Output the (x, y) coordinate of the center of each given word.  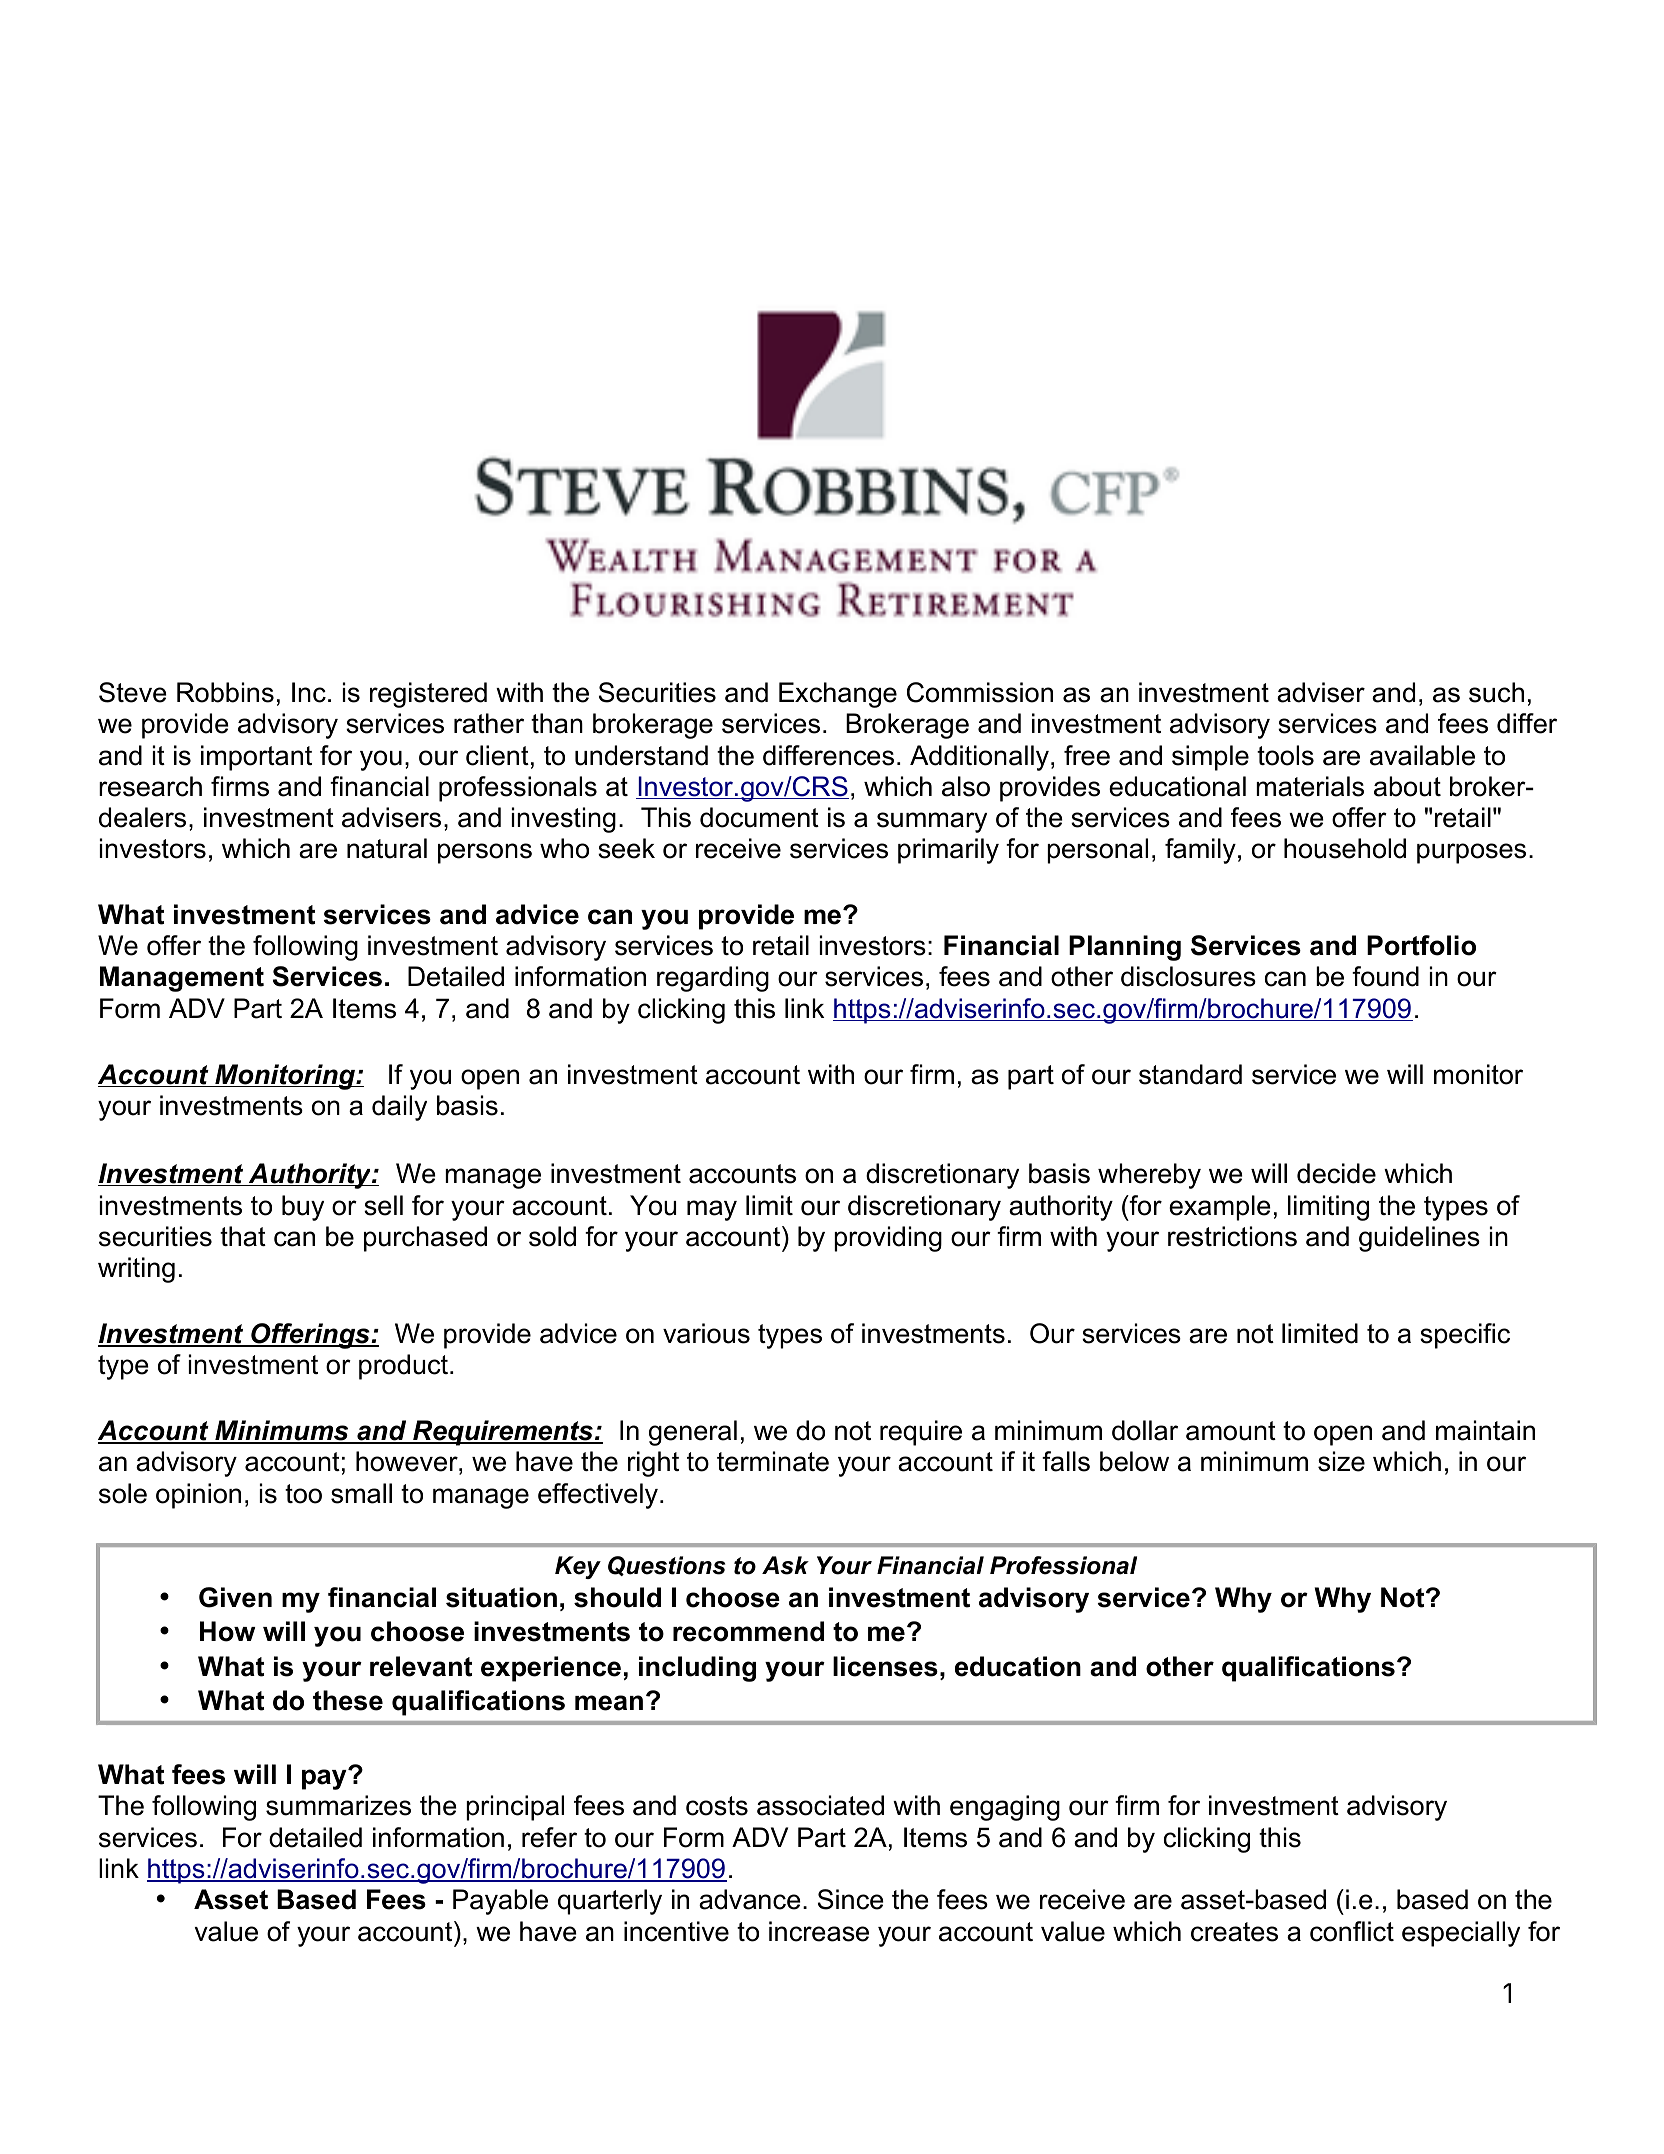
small (361, 1493)
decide (1336, 1173)
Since (851, 1899)
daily (399, 1108)
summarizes (338, 1805)
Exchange (838, 695)
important (256, 758)
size (1341, 1461)
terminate (773, 1461)
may (712, 1210)
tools (1285, 755)
